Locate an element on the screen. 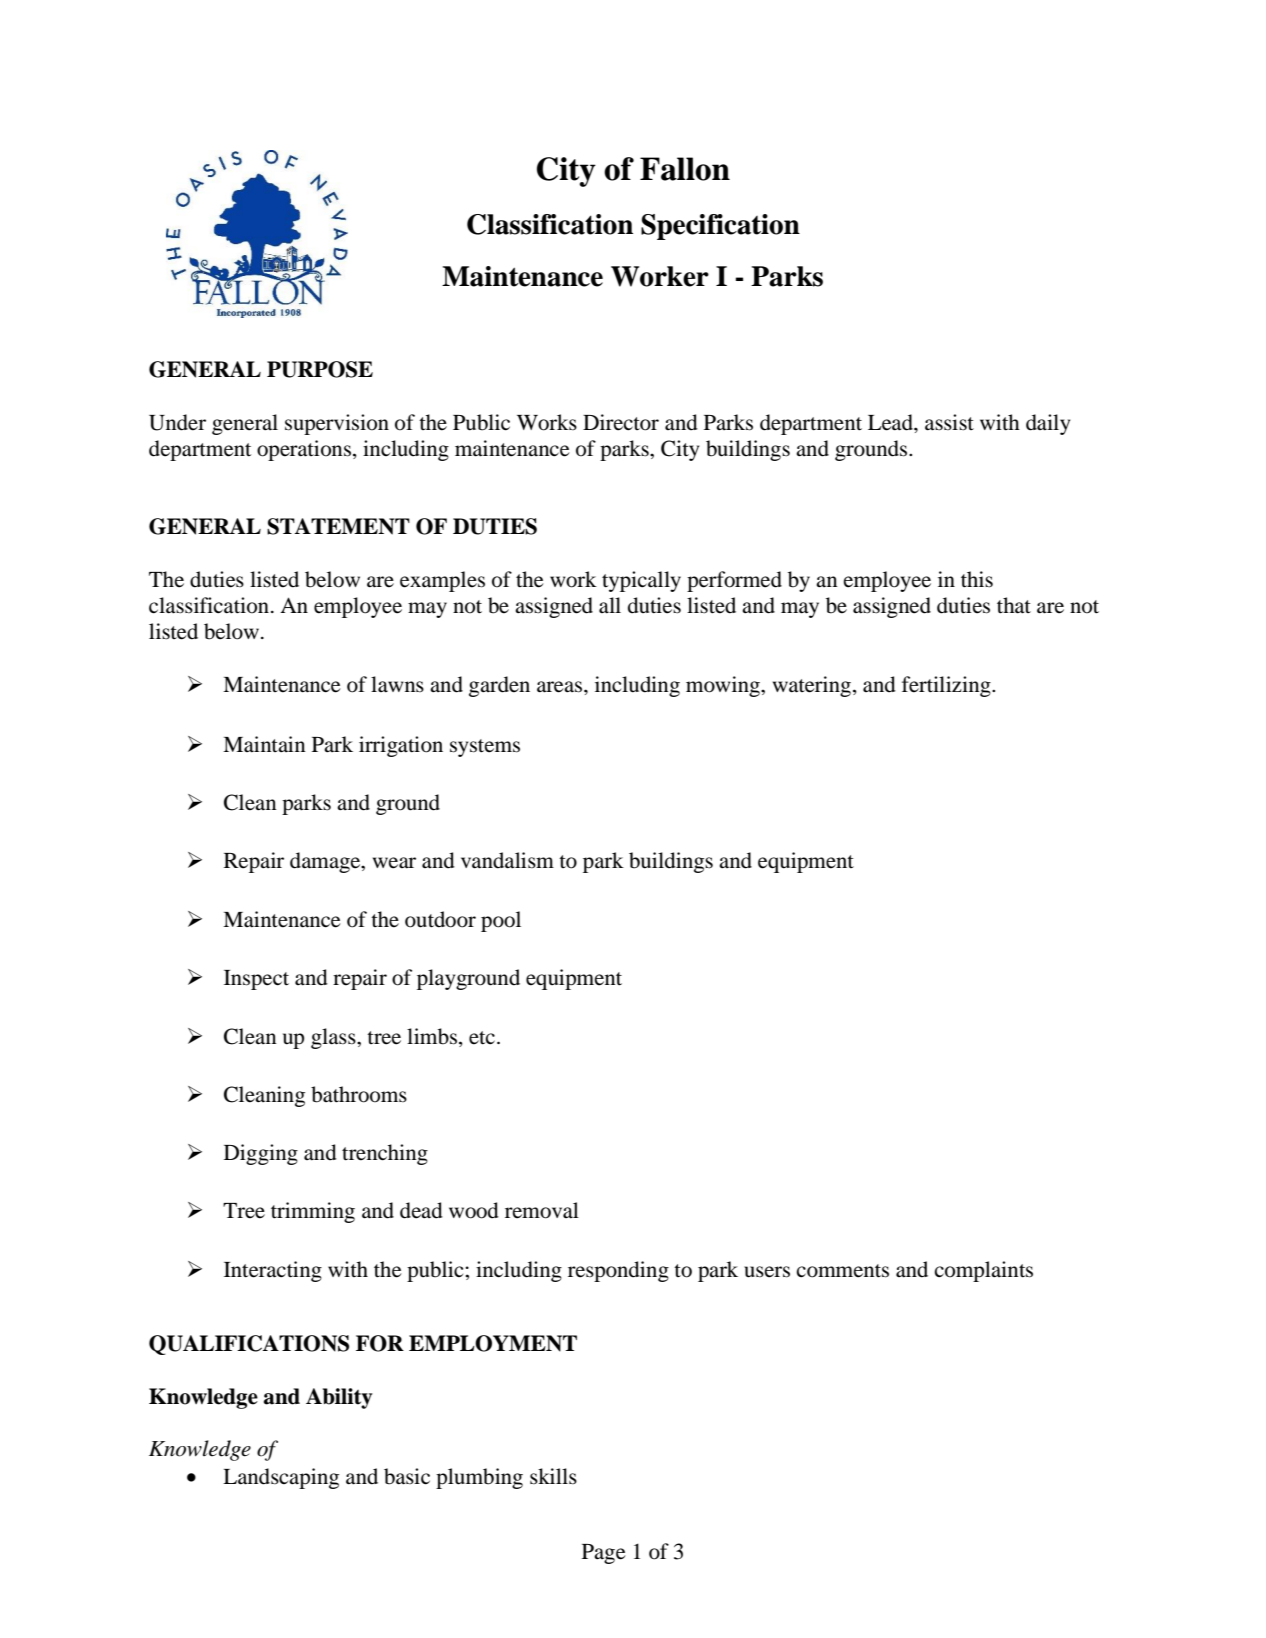 This screenshot has height=1638, width=1266. fertilizing is located at coordinates (947, 686).
